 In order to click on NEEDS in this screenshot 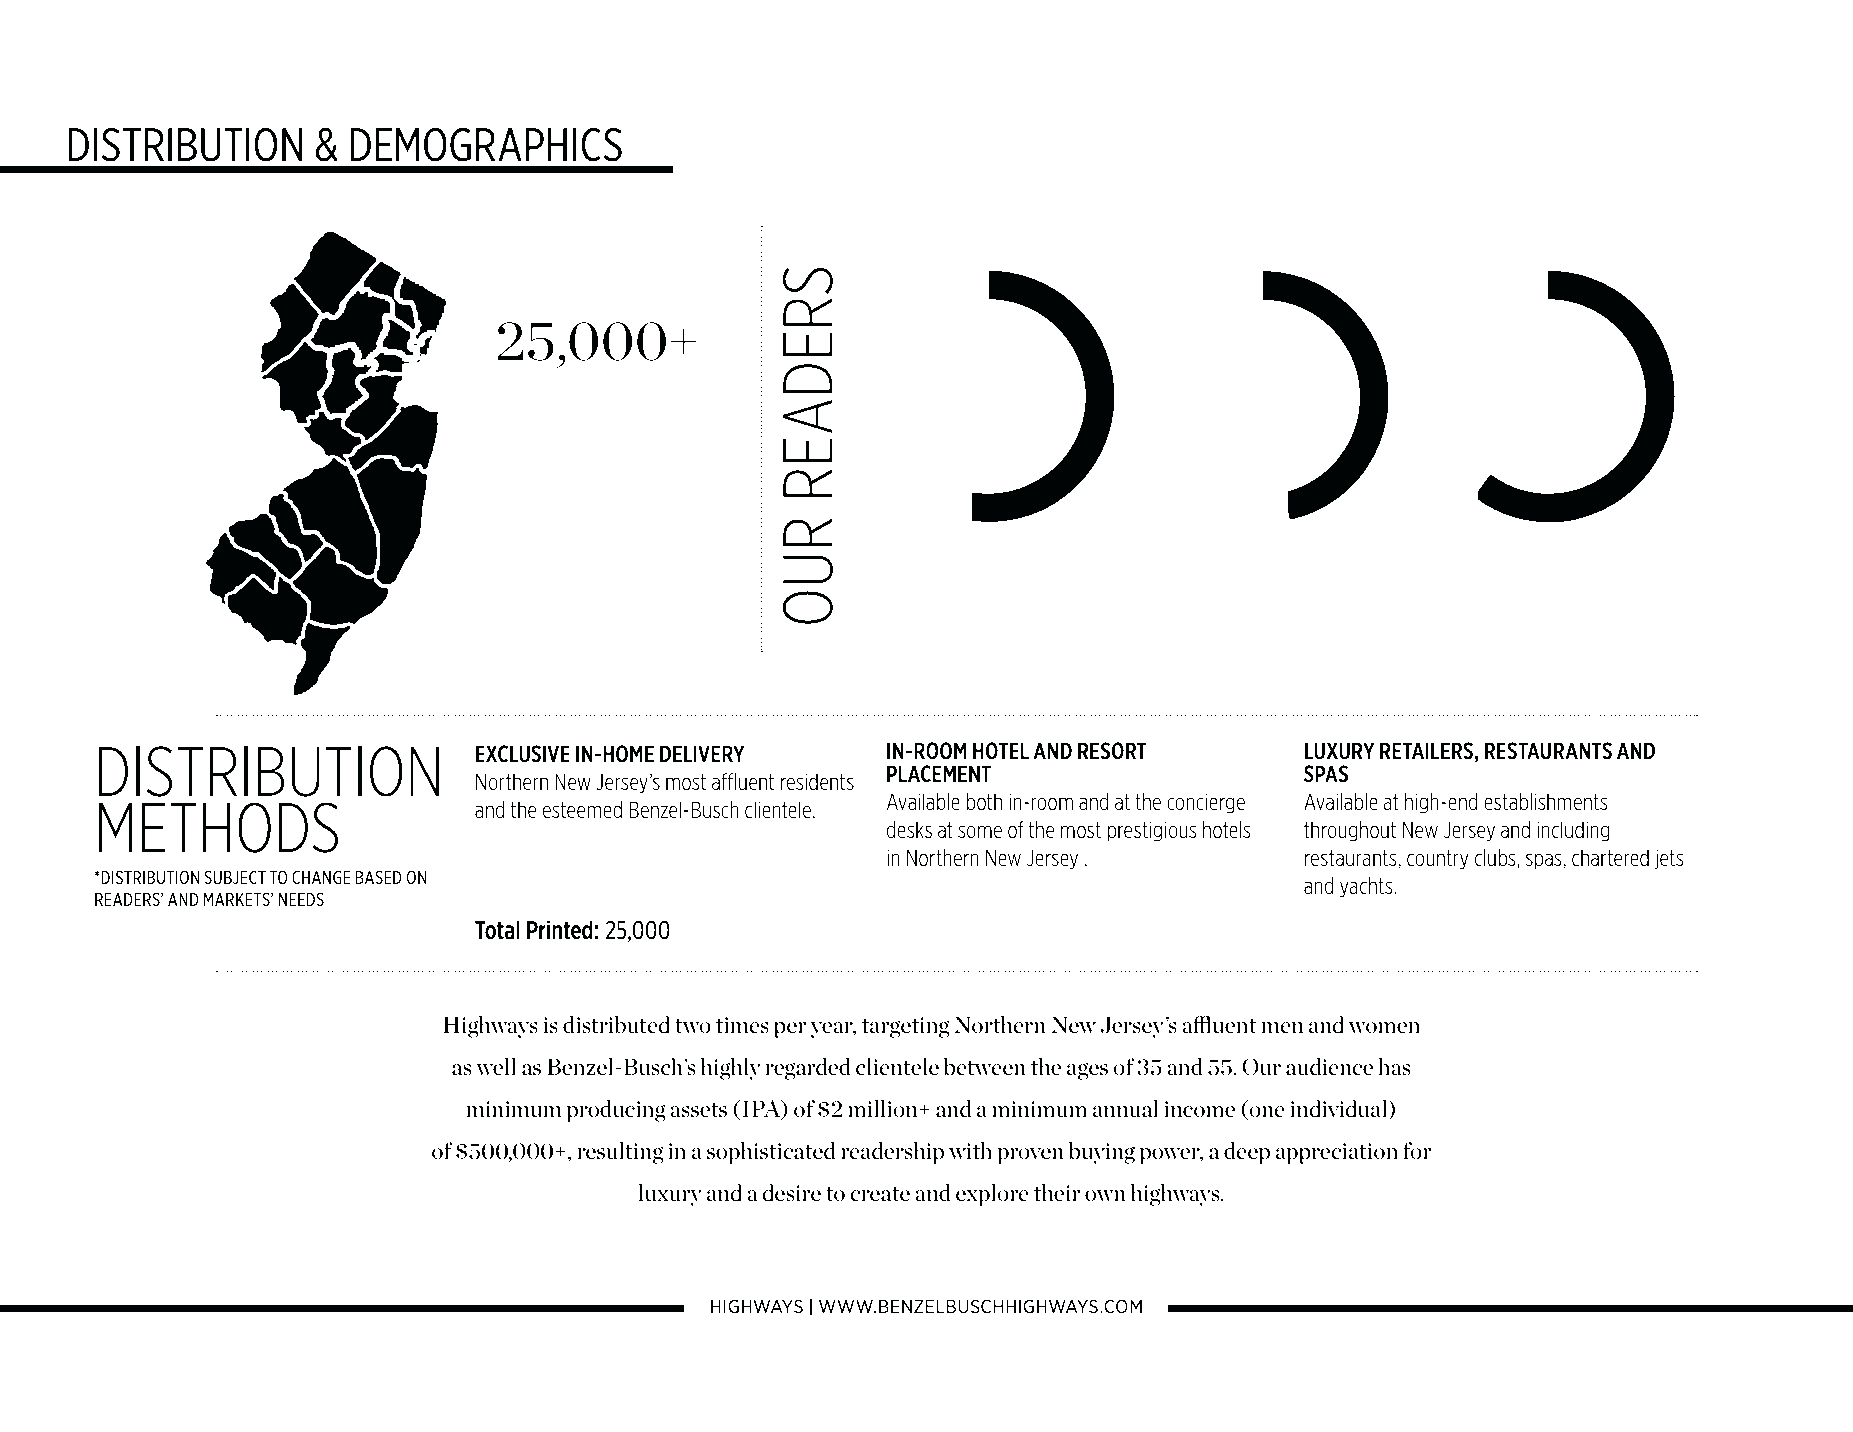, I will do `click(301, 899)`.
